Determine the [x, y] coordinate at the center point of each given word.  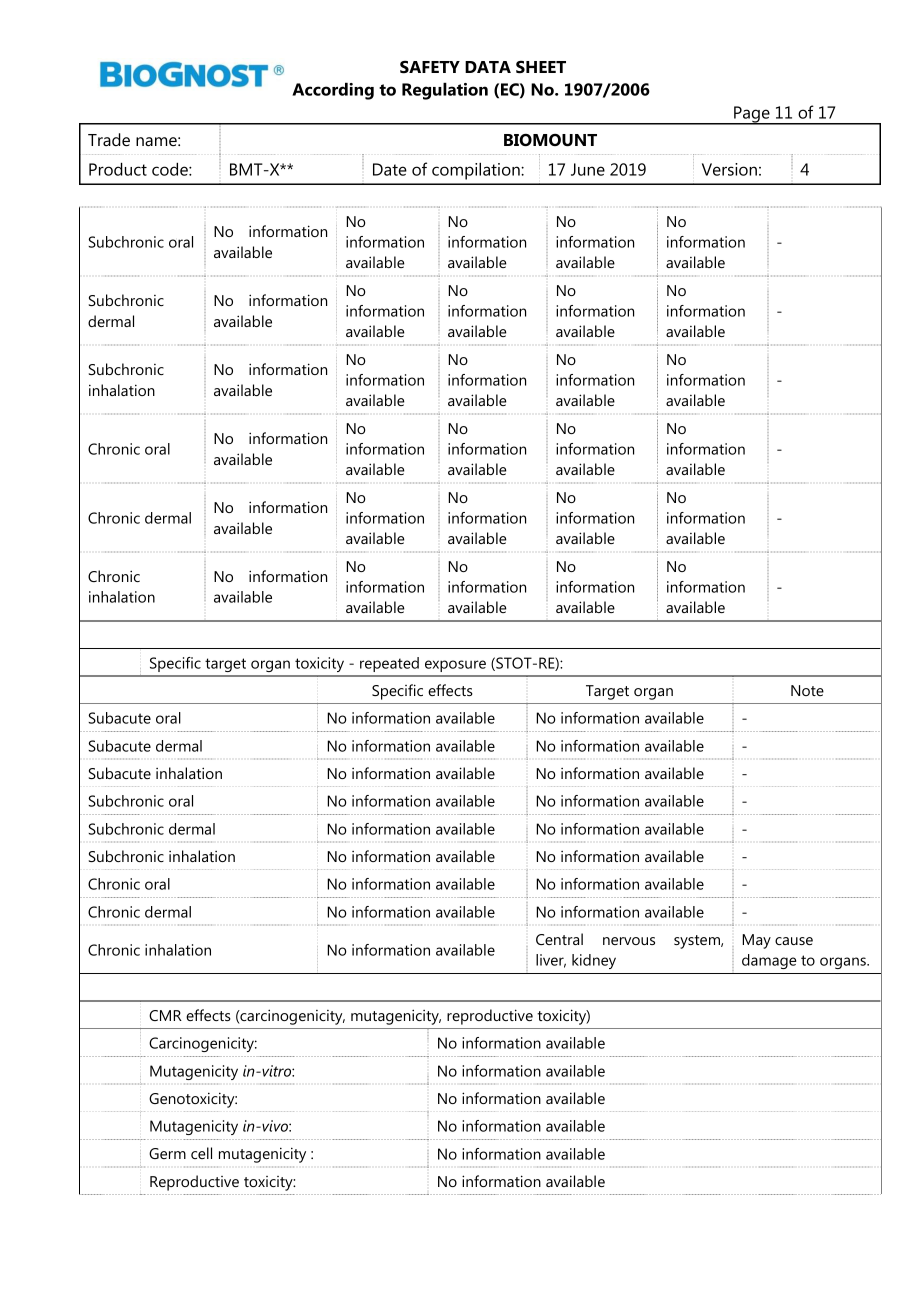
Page [752, 115]
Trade [109, 139]
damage [769, 961]
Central [559, 939]
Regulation [445, 91]
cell [201, 1153]
